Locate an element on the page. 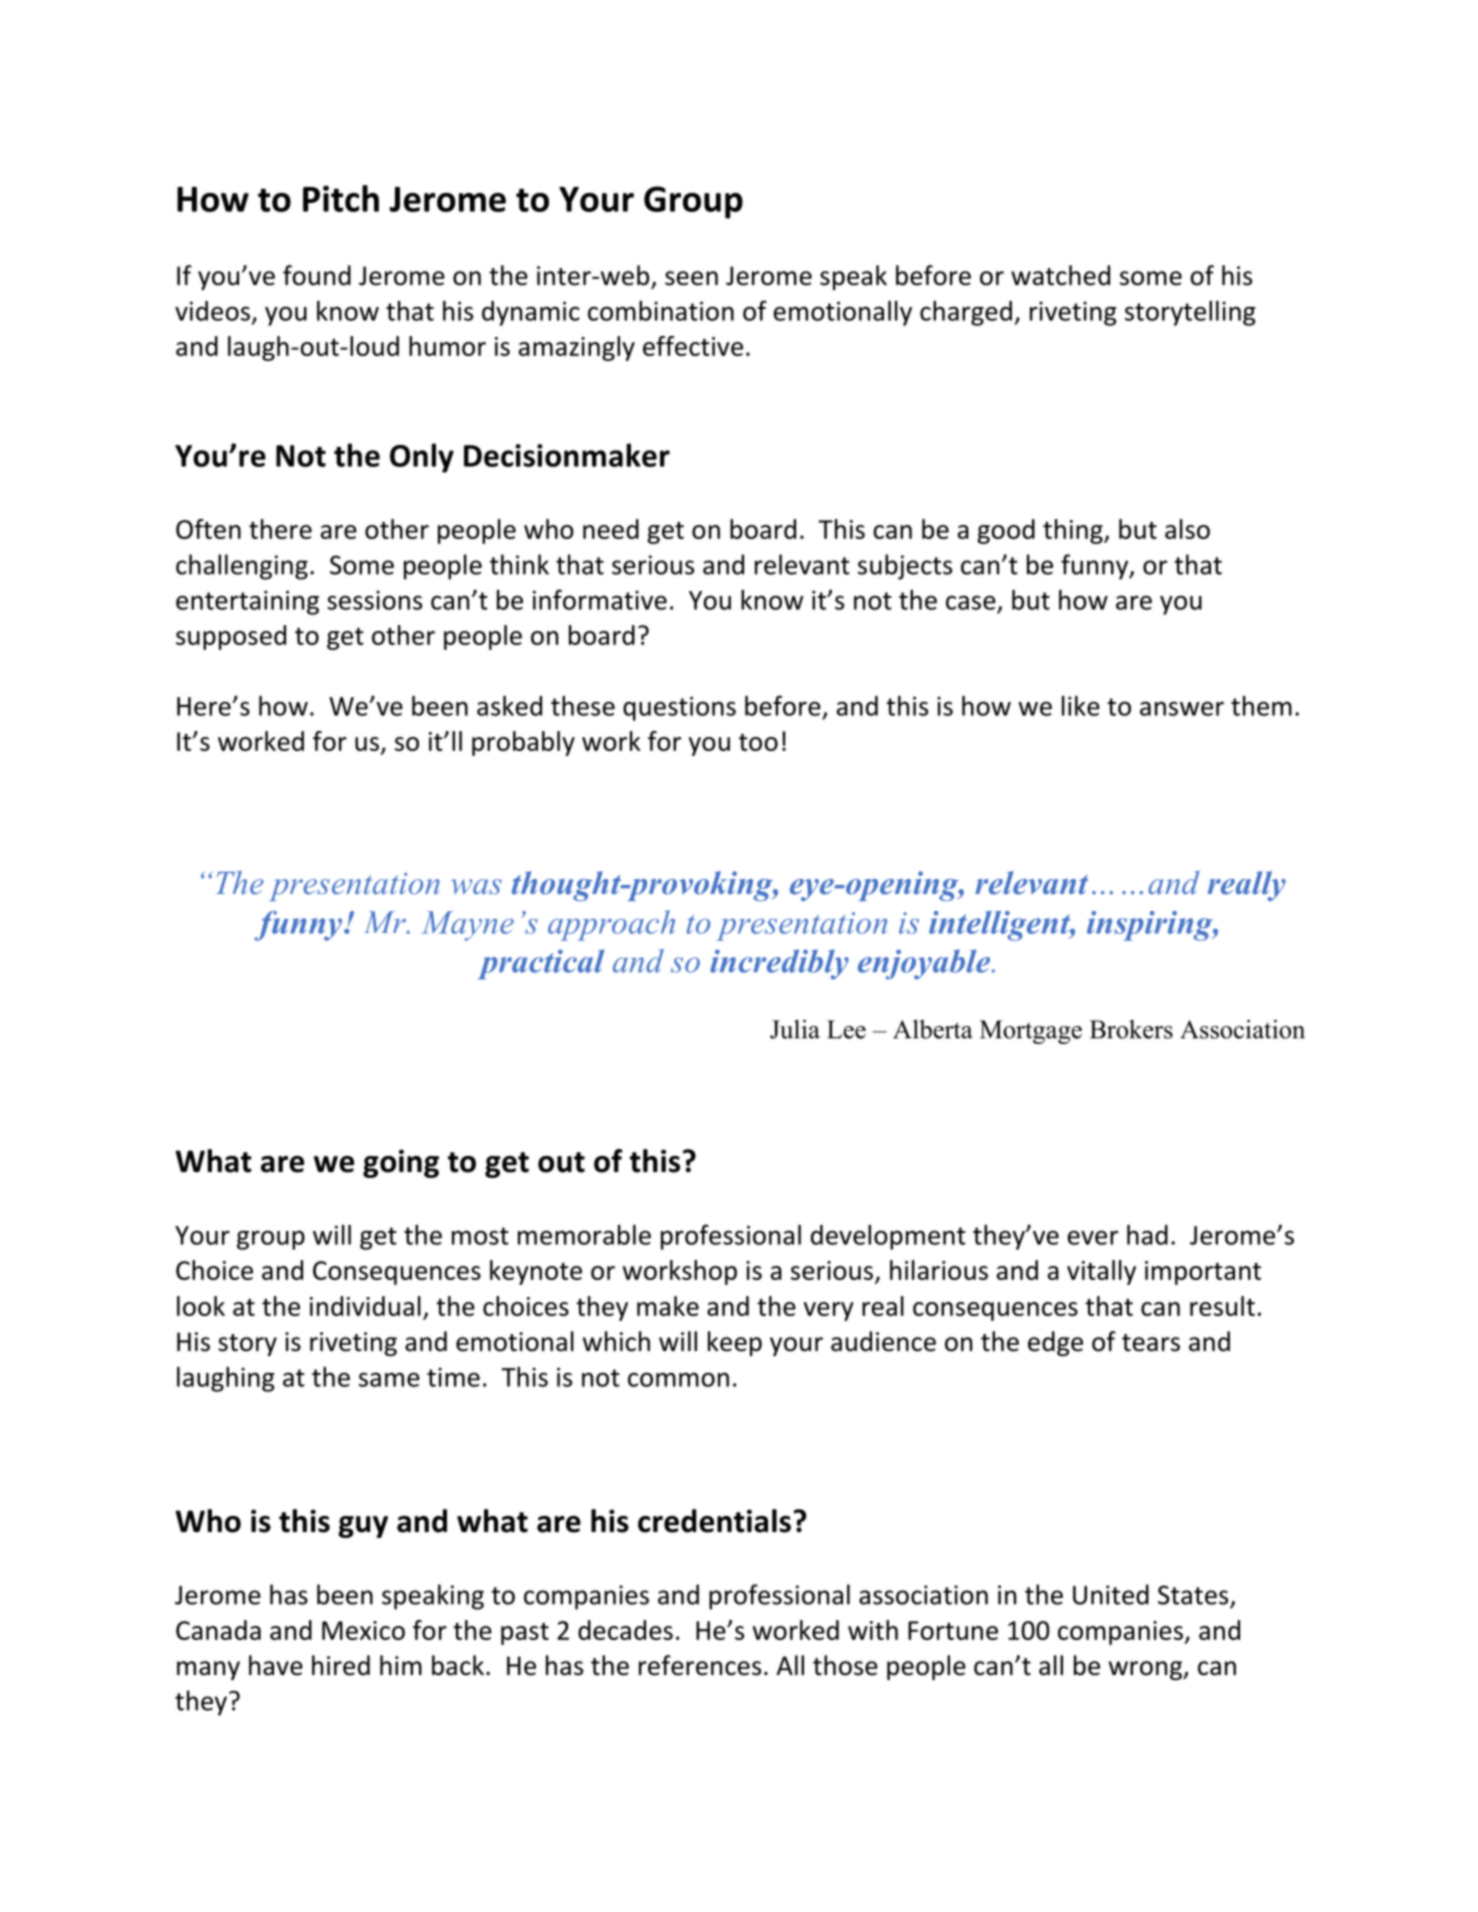 The width and height of the page is (1478, 1912). Brokers is located at coordinates (1131, 1029).
